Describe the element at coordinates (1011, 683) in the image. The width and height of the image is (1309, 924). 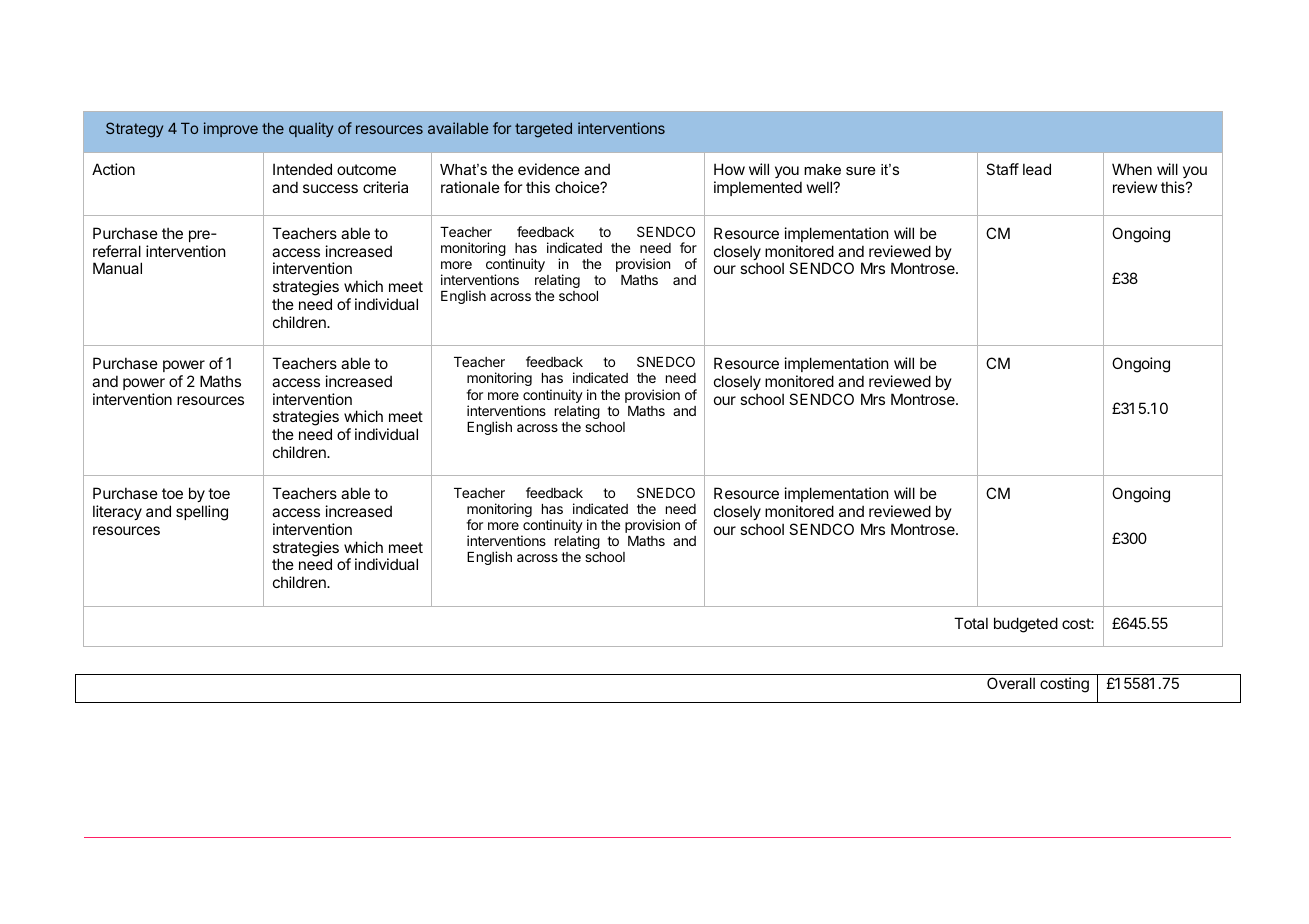
I see `Overall` at that location.
